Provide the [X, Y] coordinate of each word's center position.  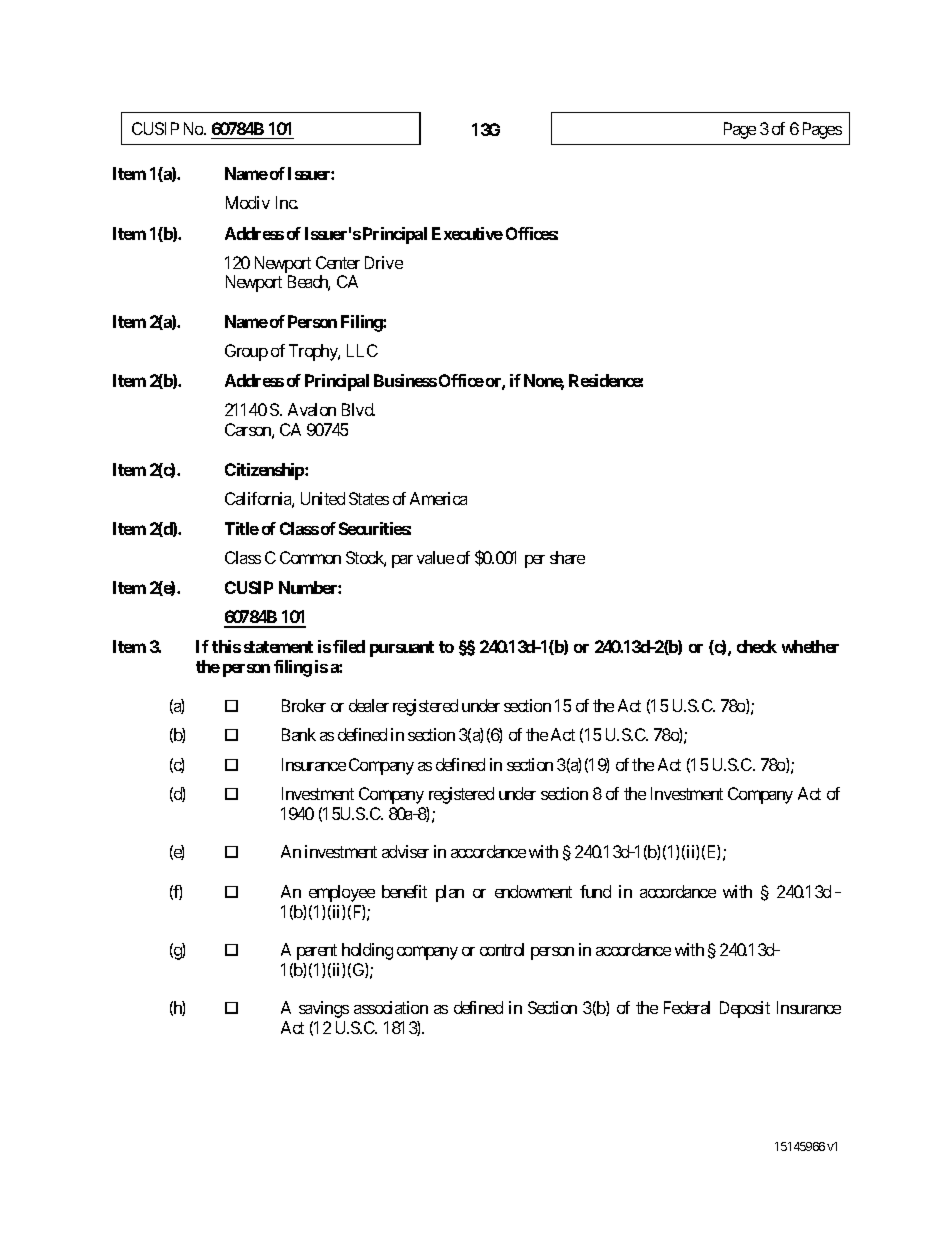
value [435, 557]
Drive [384, 262]
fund [595, 891]
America [438, 498]
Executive [467, 233]
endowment [533, 891]
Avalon [312, 409]
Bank [299, 734]
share [567, 557]
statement [278, 647]
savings [324, 1009]
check [757, 646]
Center [338, 262]
